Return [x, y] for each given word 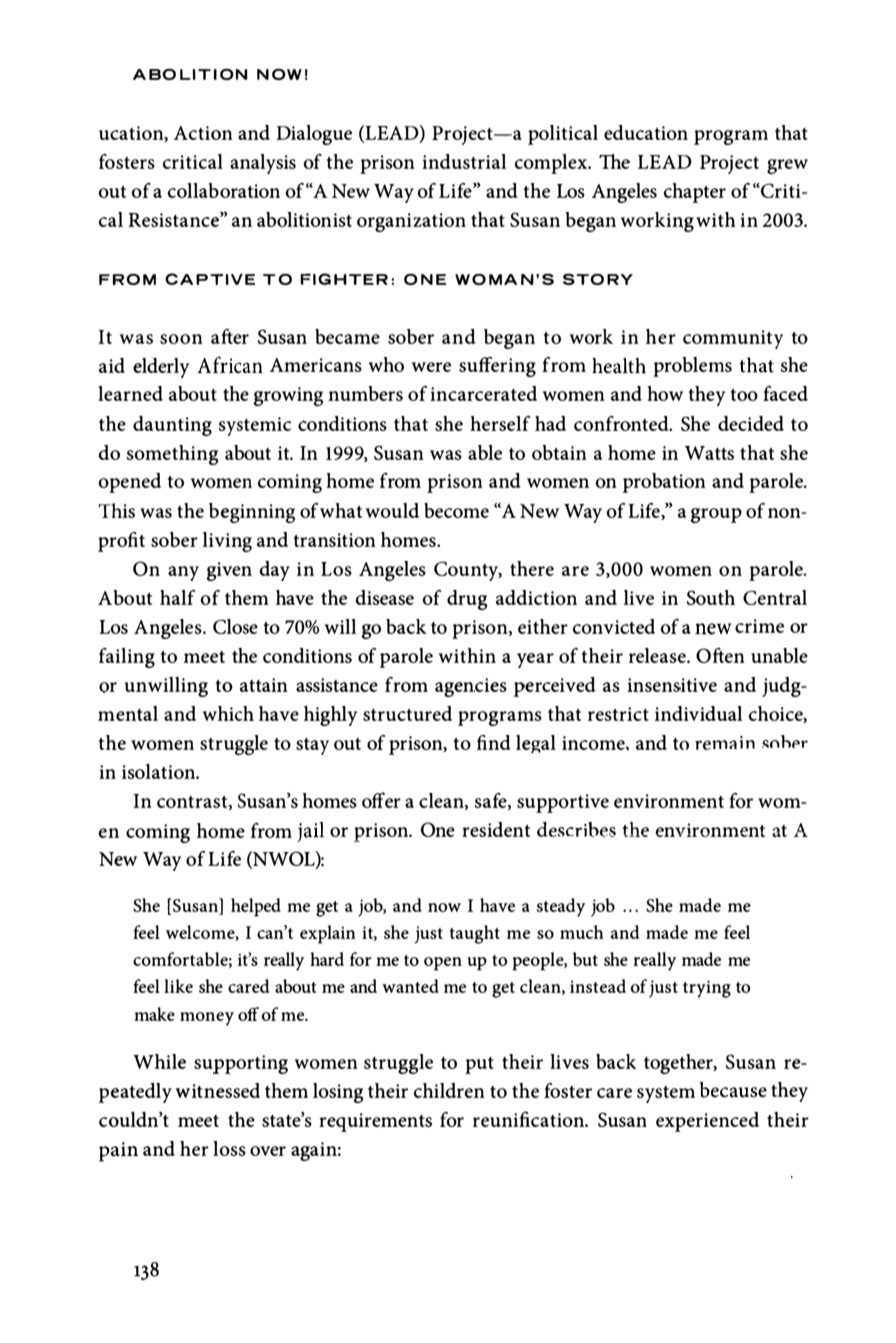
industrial [464, 161]
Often [720, 655]
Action [203, 133]
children [449, 1090]
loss [229, 1148]
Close [235, 626]
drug [467, 600]
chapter [694, 193]
